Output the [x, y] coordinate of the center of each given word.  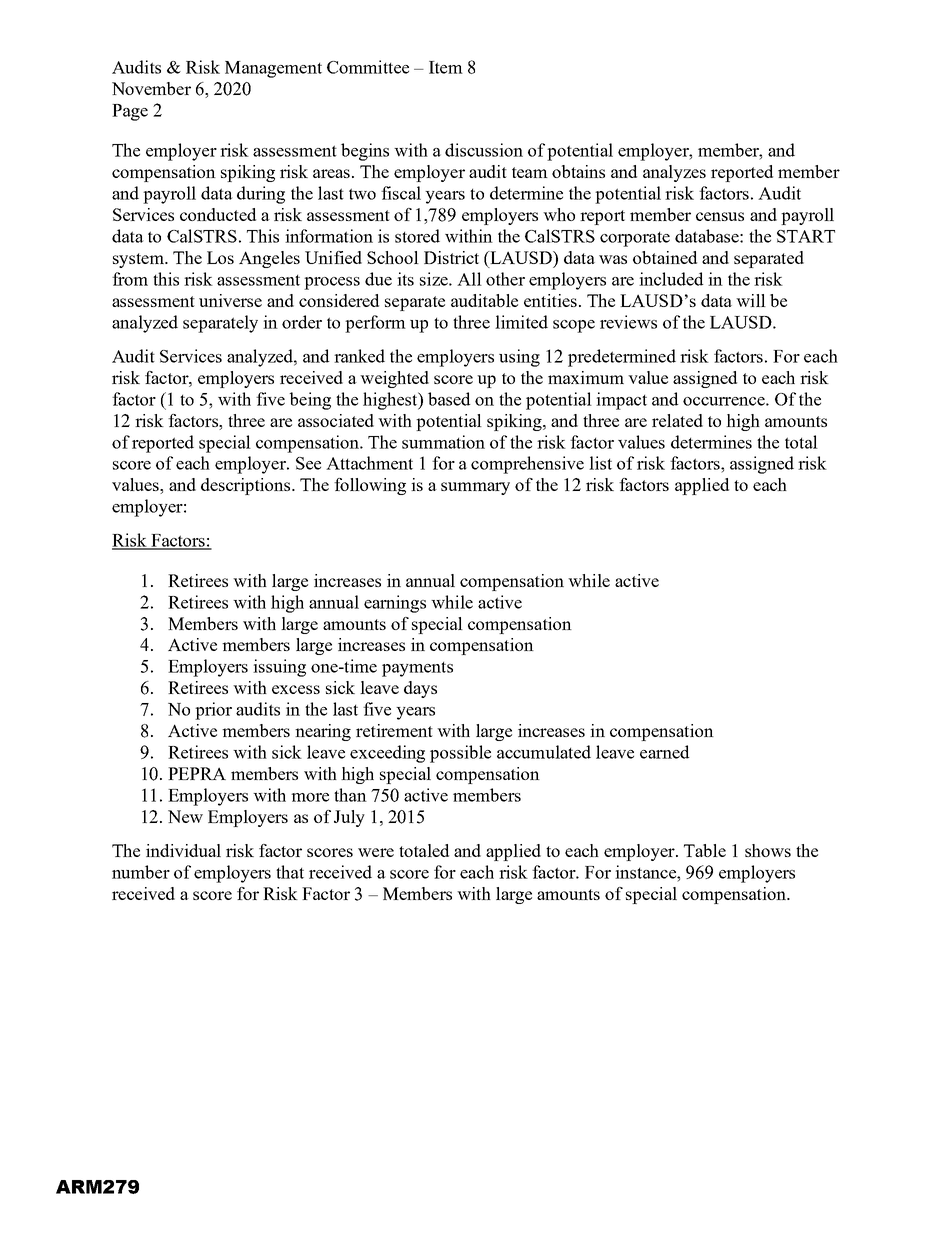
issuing [279, 668]
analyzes [674, 173]
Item [446, 67]
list [600, 463]
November [151, 88]
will [751, 300]
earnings [395, 604]
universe [230, 300]
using [519, 358]
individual [183, 850]
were [376, 852]
